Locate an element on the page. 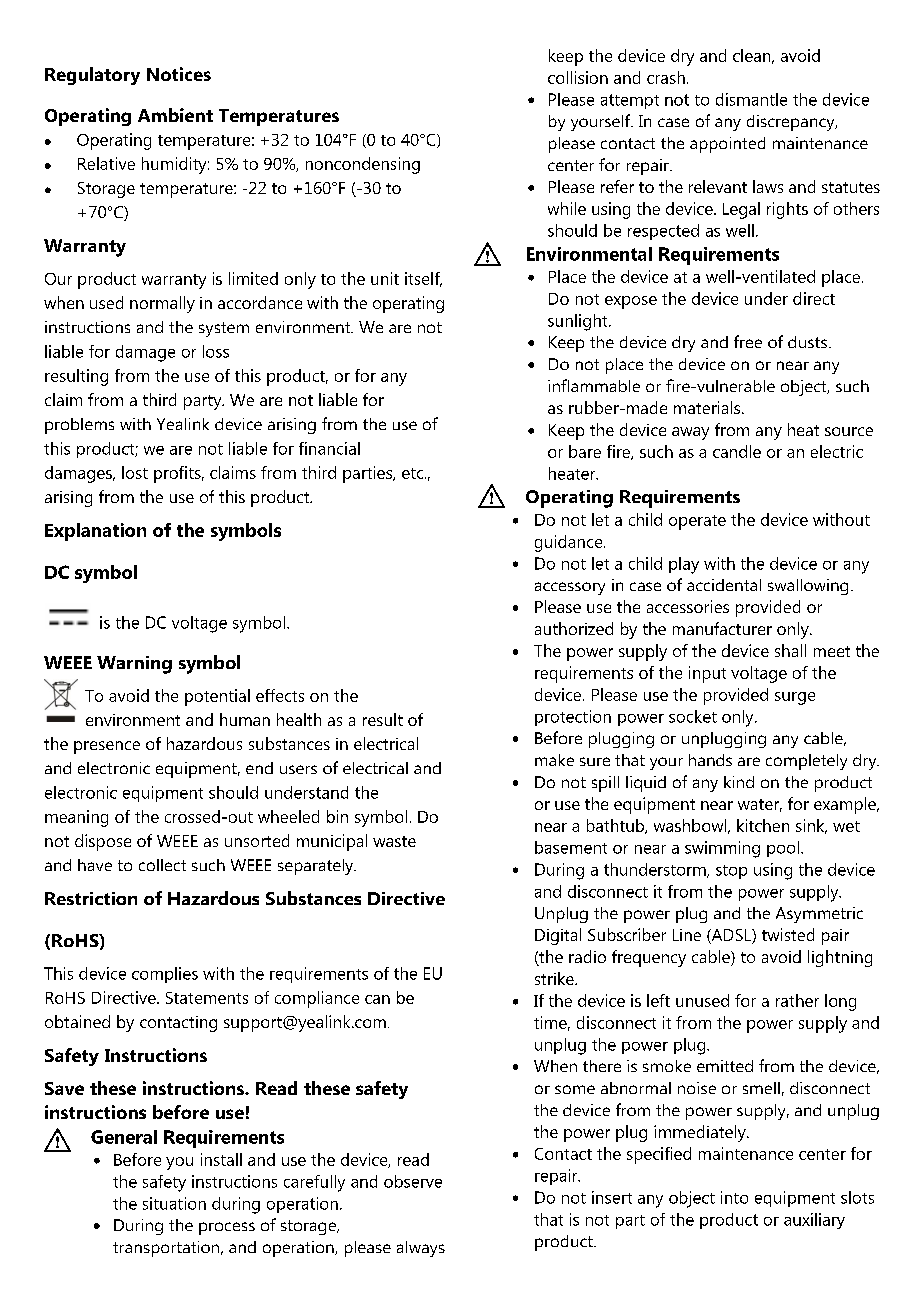 The height and width of the document is (1308, 924). waste is located at coordinates (394, 841).
